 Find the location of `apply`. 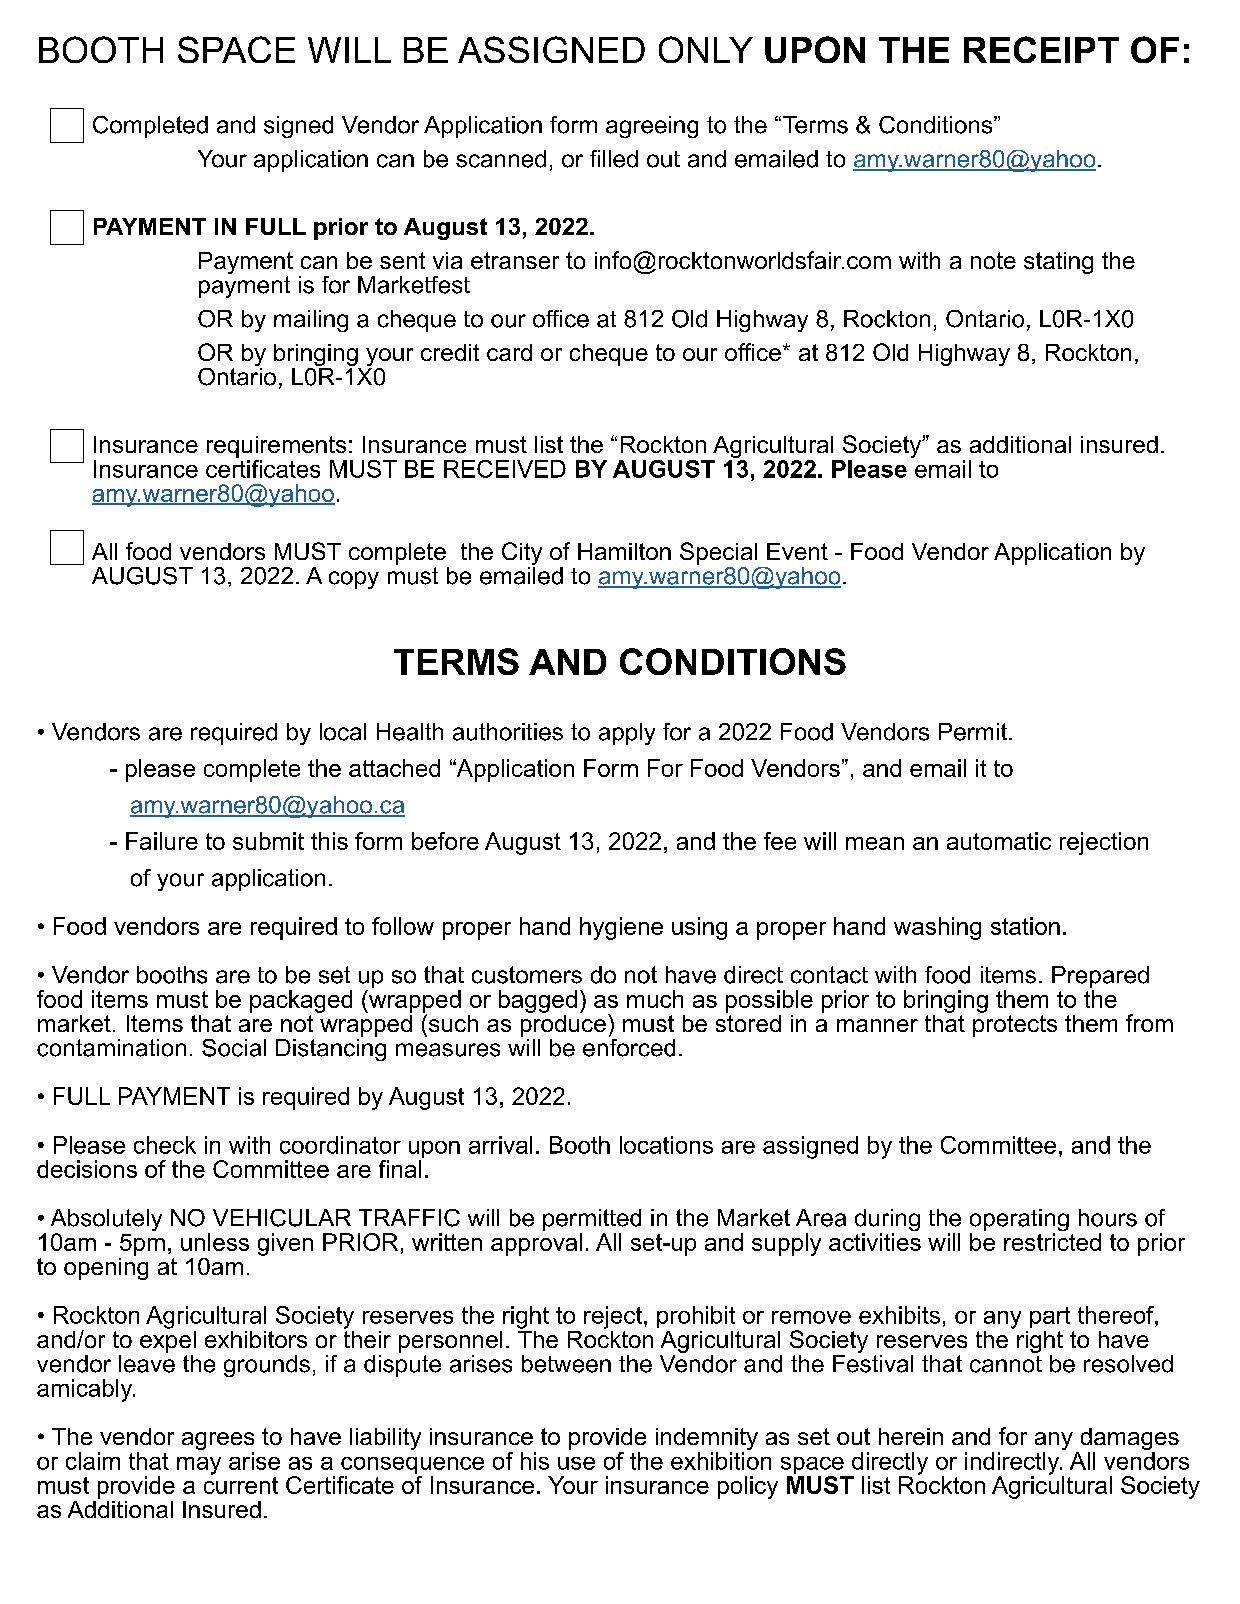

apply is located at coordinates (627, 734).
